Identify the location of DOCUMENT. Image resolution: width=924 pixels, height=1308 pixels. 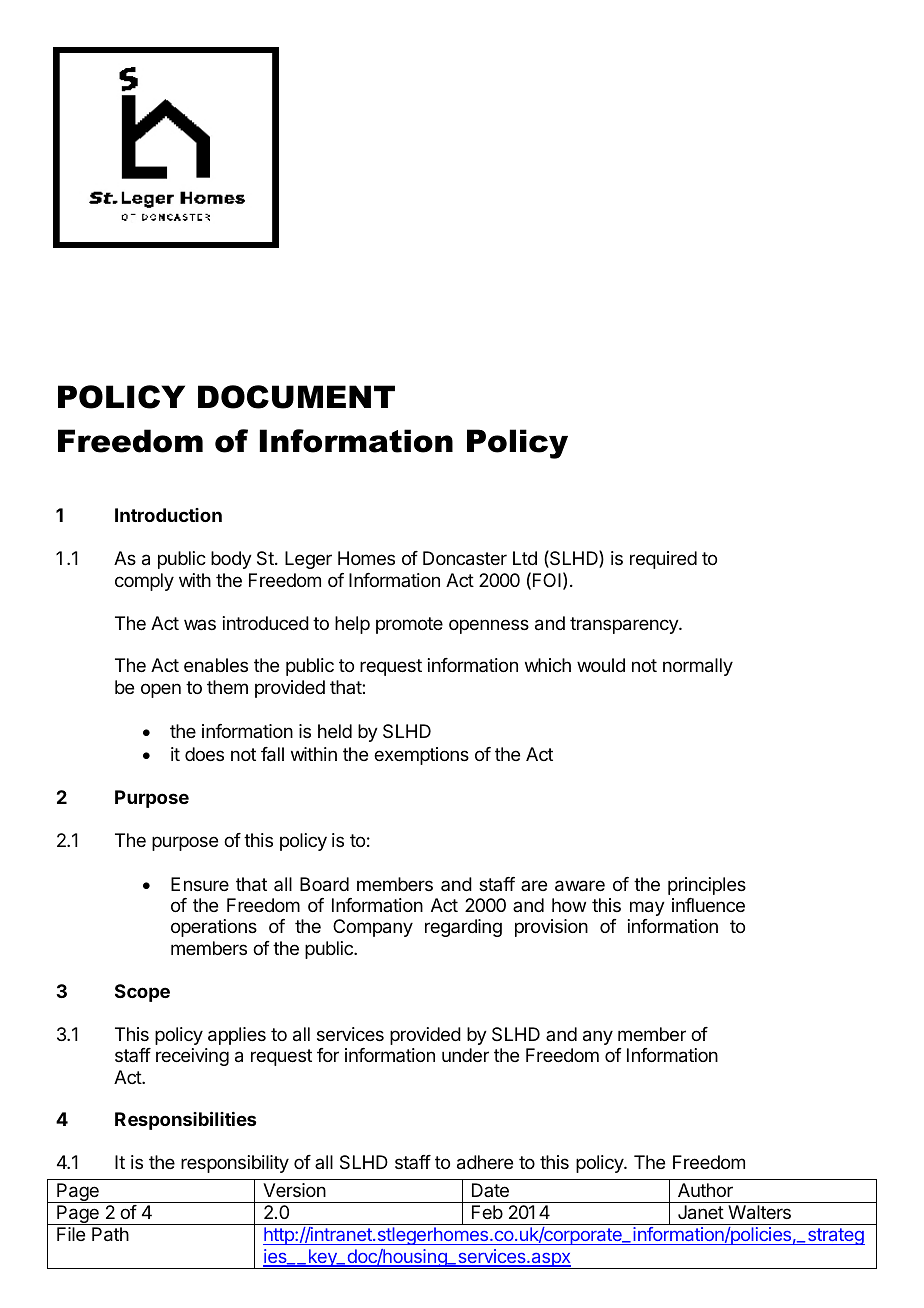
(296, 397).
